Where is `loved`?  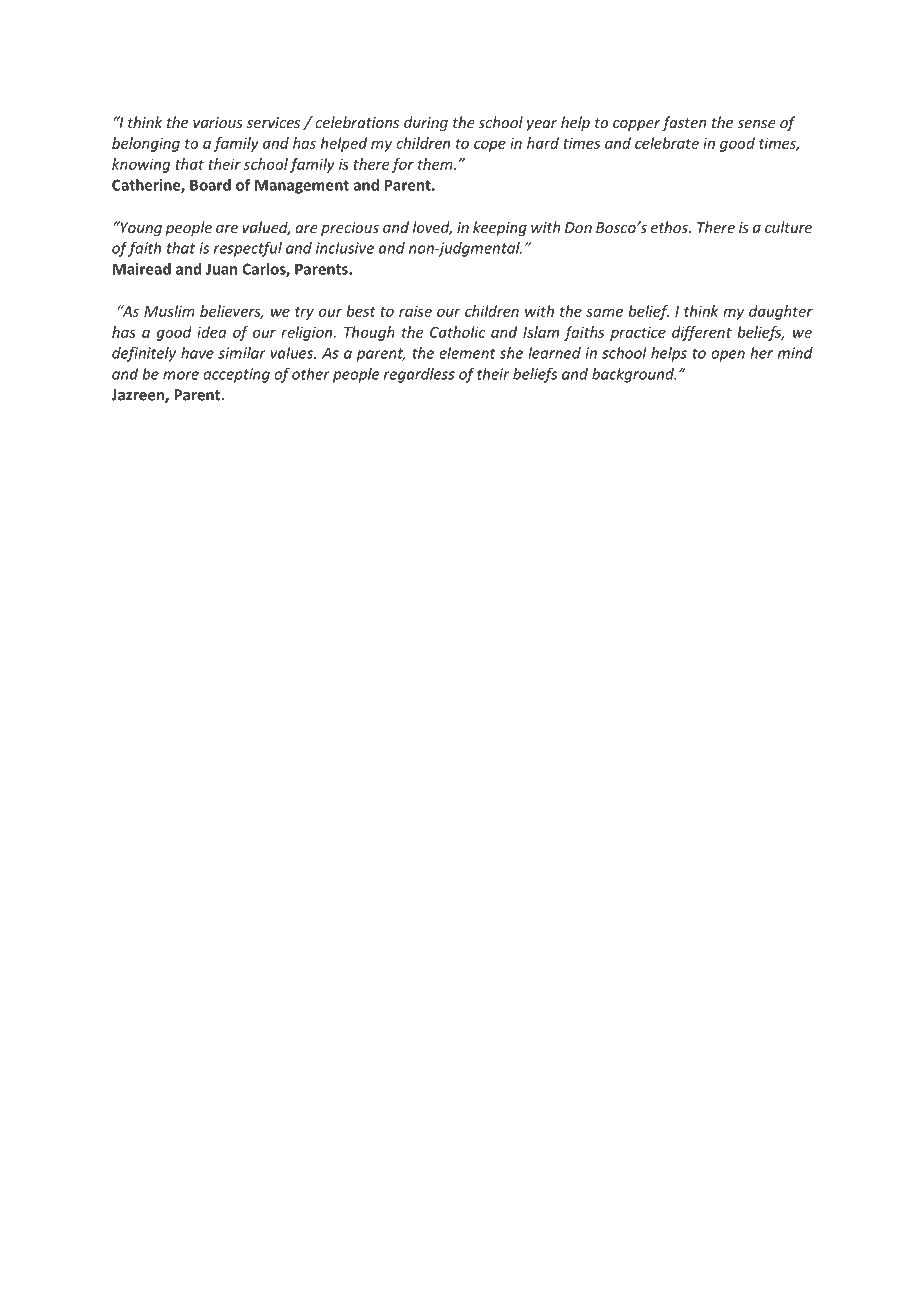 loved is located at coordinates (432, 228).
